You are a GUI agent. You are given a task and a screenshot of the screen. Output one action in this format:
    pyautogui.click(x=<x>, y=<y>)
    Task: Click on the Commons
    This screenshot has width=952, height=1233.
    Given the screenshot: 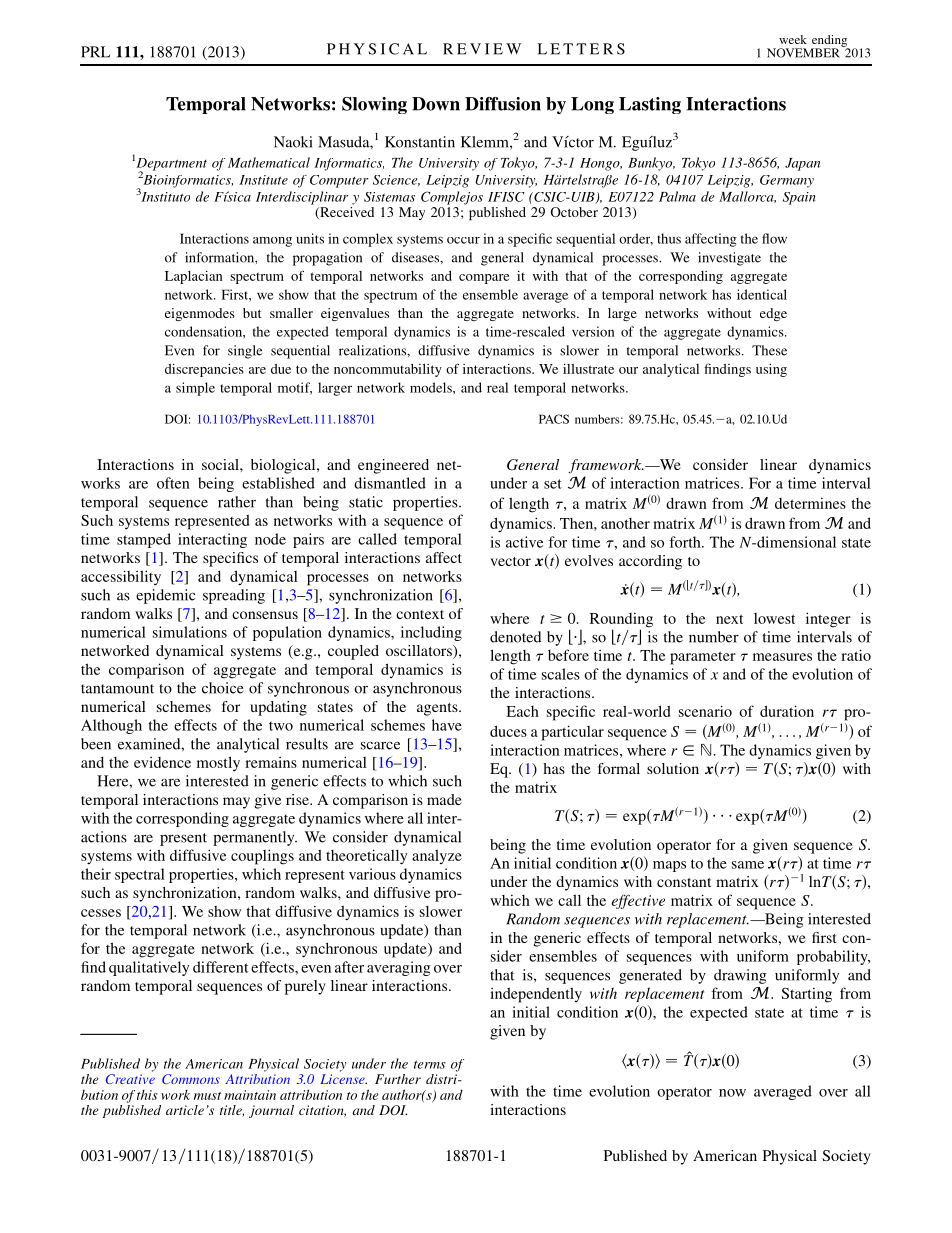 What is the action you would take?
    pyautogui.click(x=191, y=1079)
